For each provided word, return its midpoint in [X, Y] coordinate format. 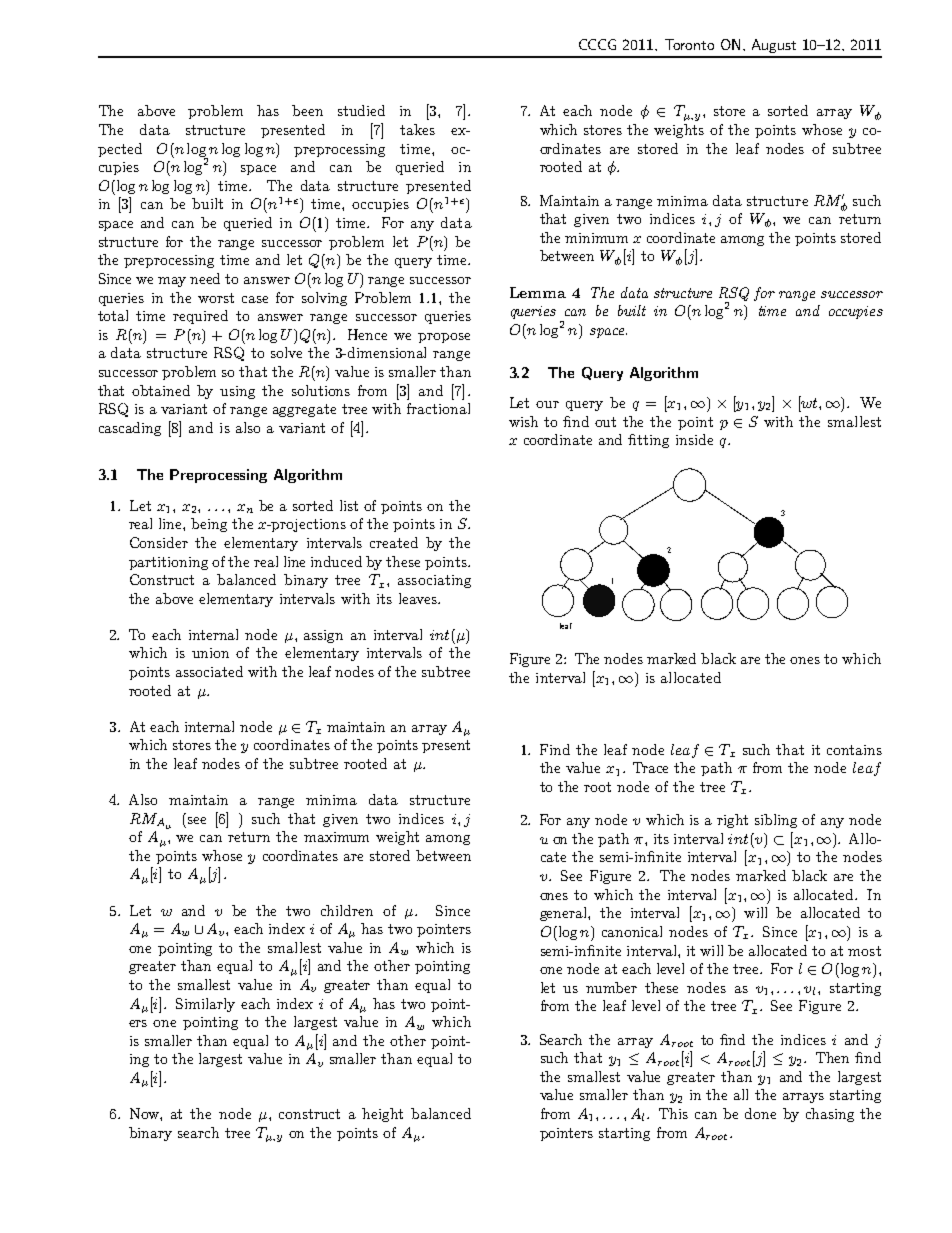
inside [694, 439]
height [382, 1115]
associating [434, 581]
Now [145, 1113]
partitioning [168, 563]
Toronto [689, 44]
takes [417, 129]
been [307, 110]
